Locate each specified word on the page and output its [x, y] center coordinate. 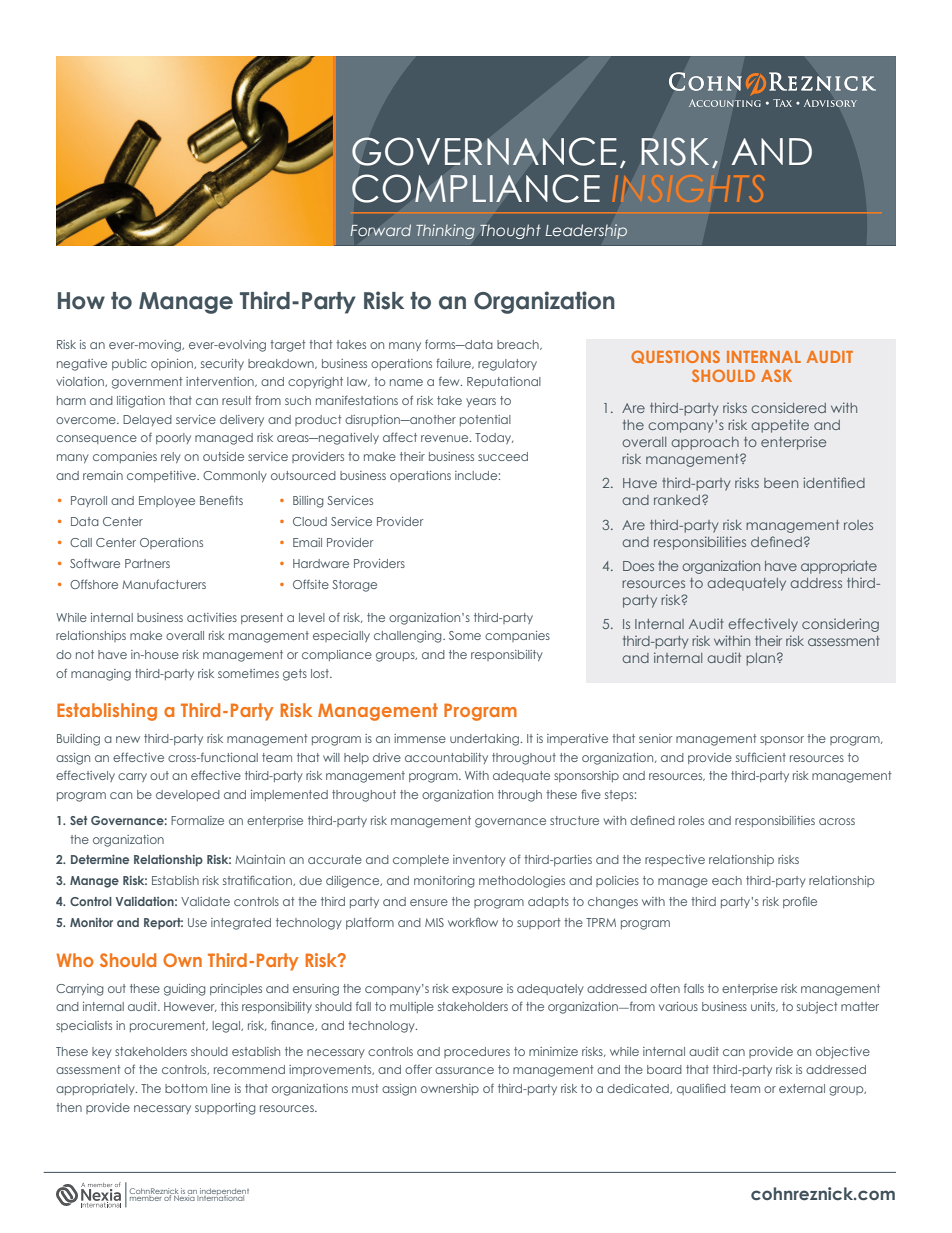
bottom [186, 1088]
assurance [464, 1070]
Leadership [586, 231]
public [129, 364]
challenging [409, 637]
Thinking [445, 231]
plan [760, 659]
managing [101, 675]
